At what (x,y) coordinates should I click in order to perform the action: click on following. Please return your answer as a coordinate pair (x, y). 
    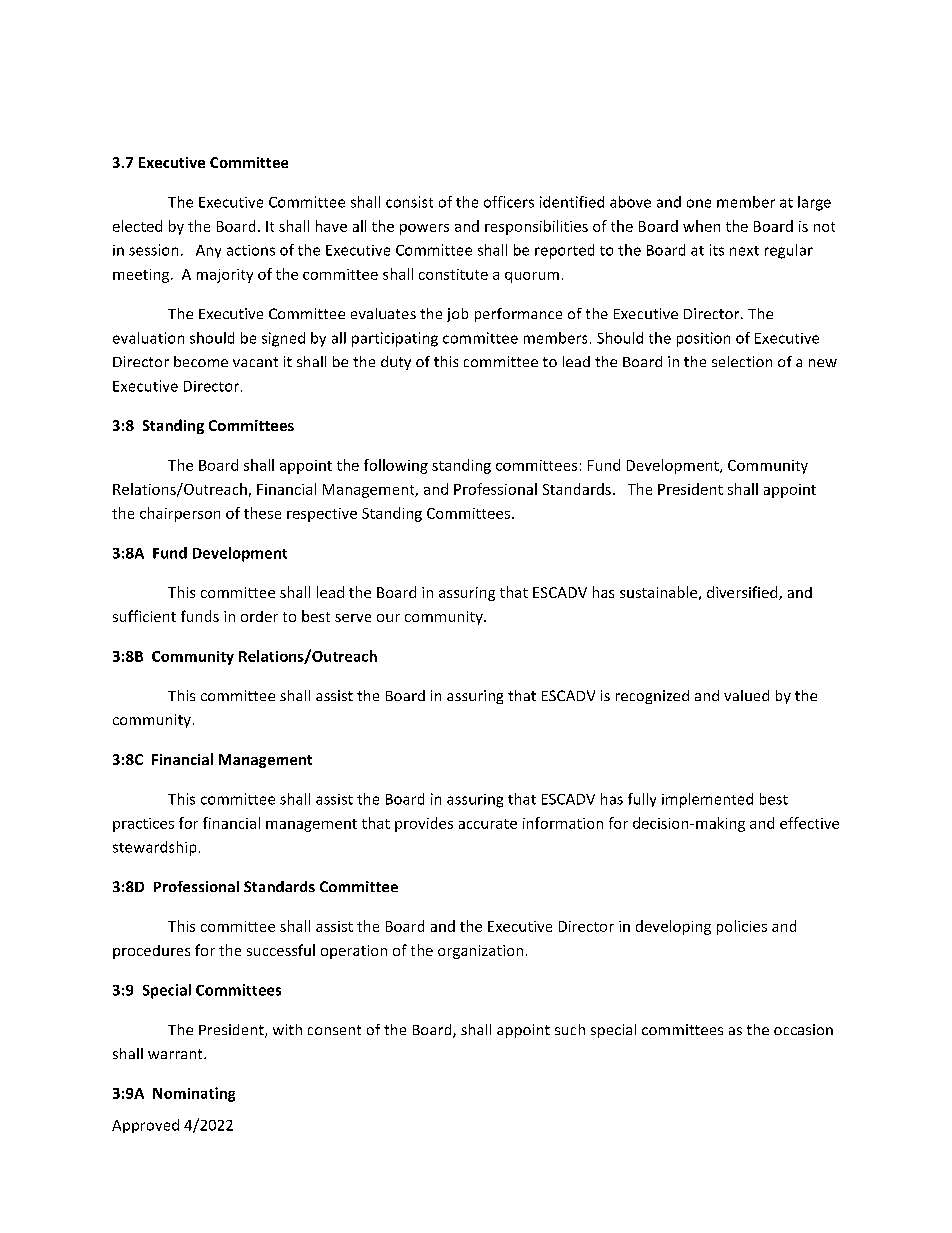
    Looking at the image, I should click on (396, 466).
